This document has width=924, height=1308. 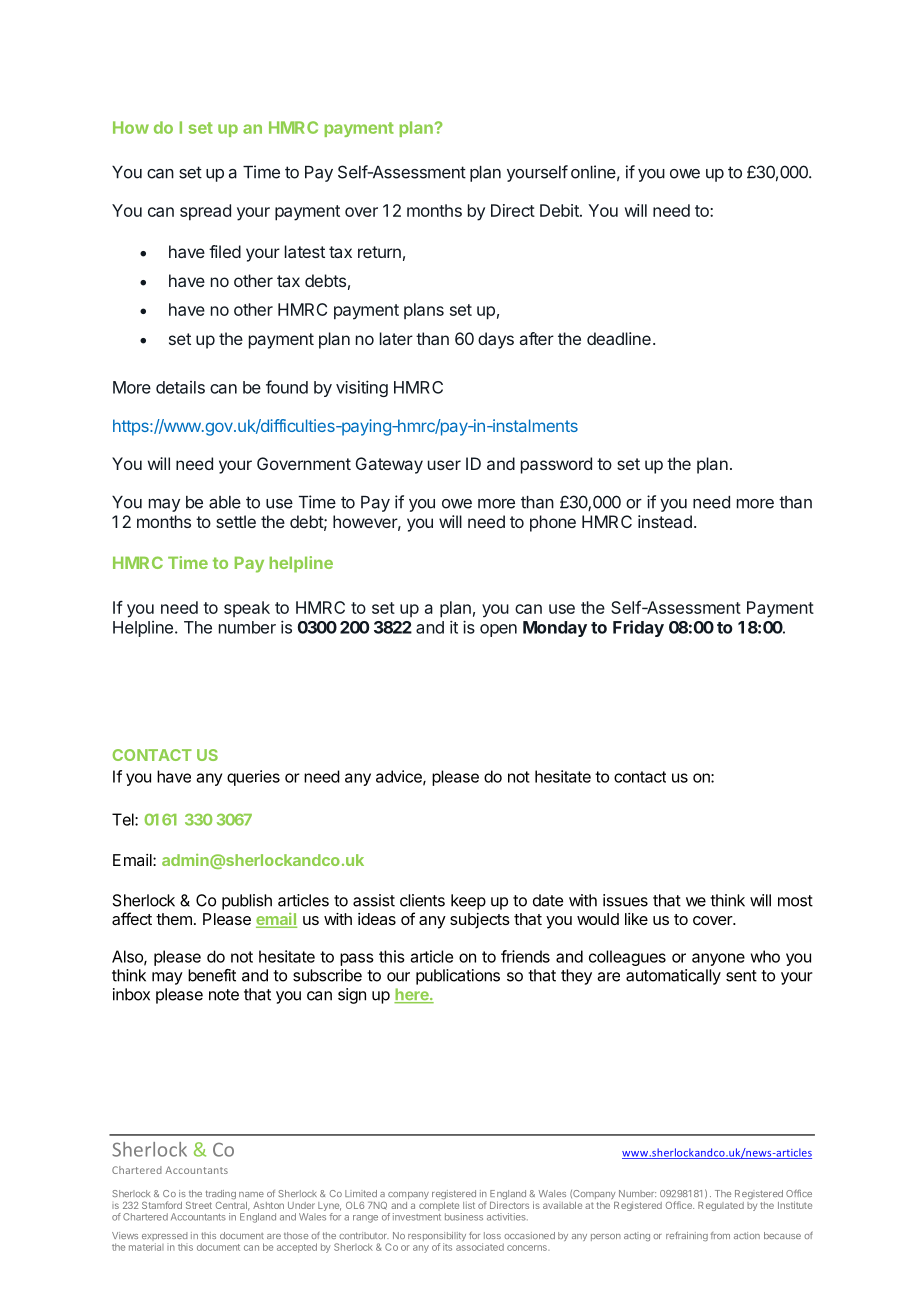 I want to click on business, so click(x=464, y=1217).
